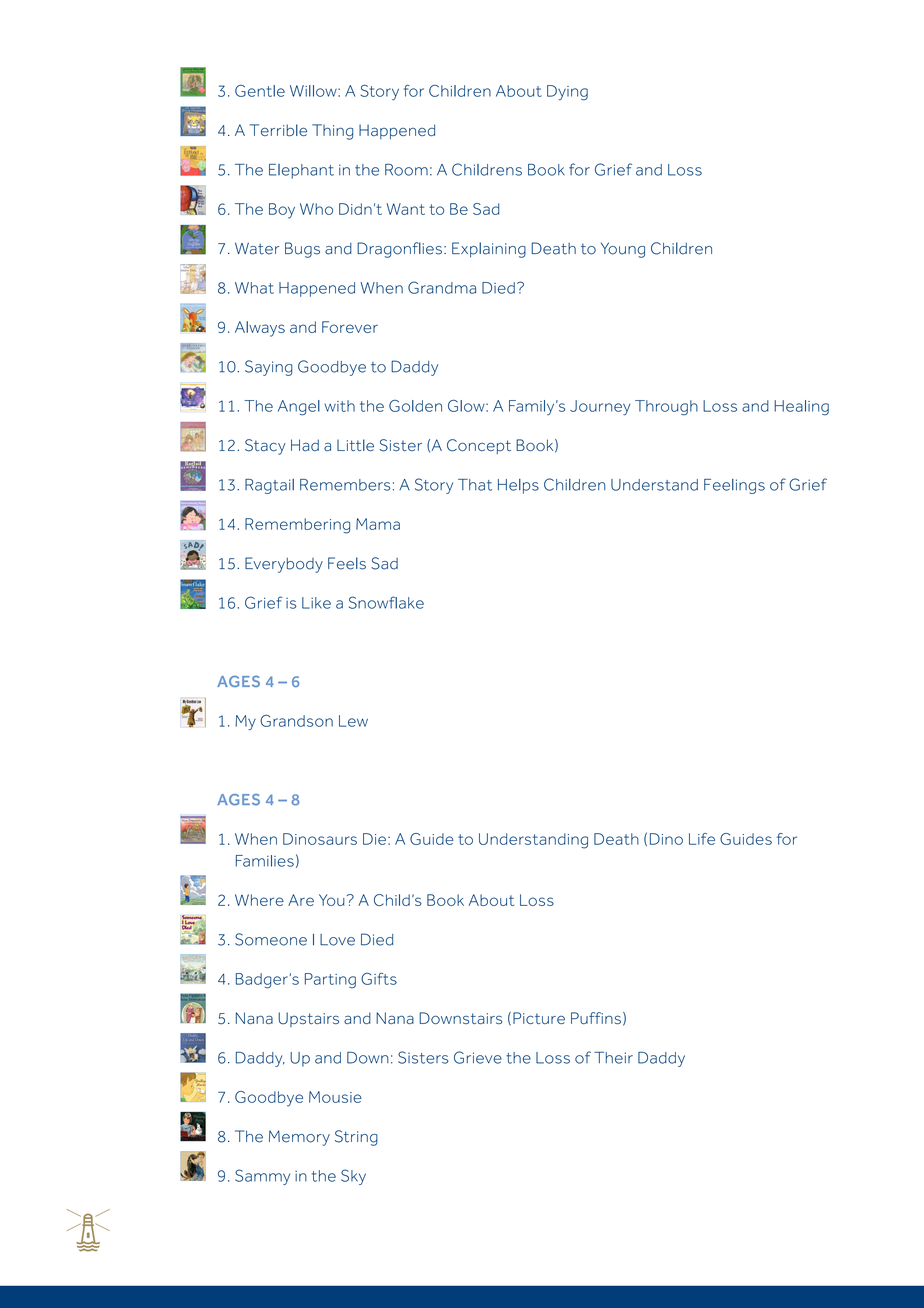 Image resolution: width=924 pixels, height=1308 pixels. What do you see at coordinates (567, 93) in the screenshot?
I see `Dying` at bounding box center [567, 93].
